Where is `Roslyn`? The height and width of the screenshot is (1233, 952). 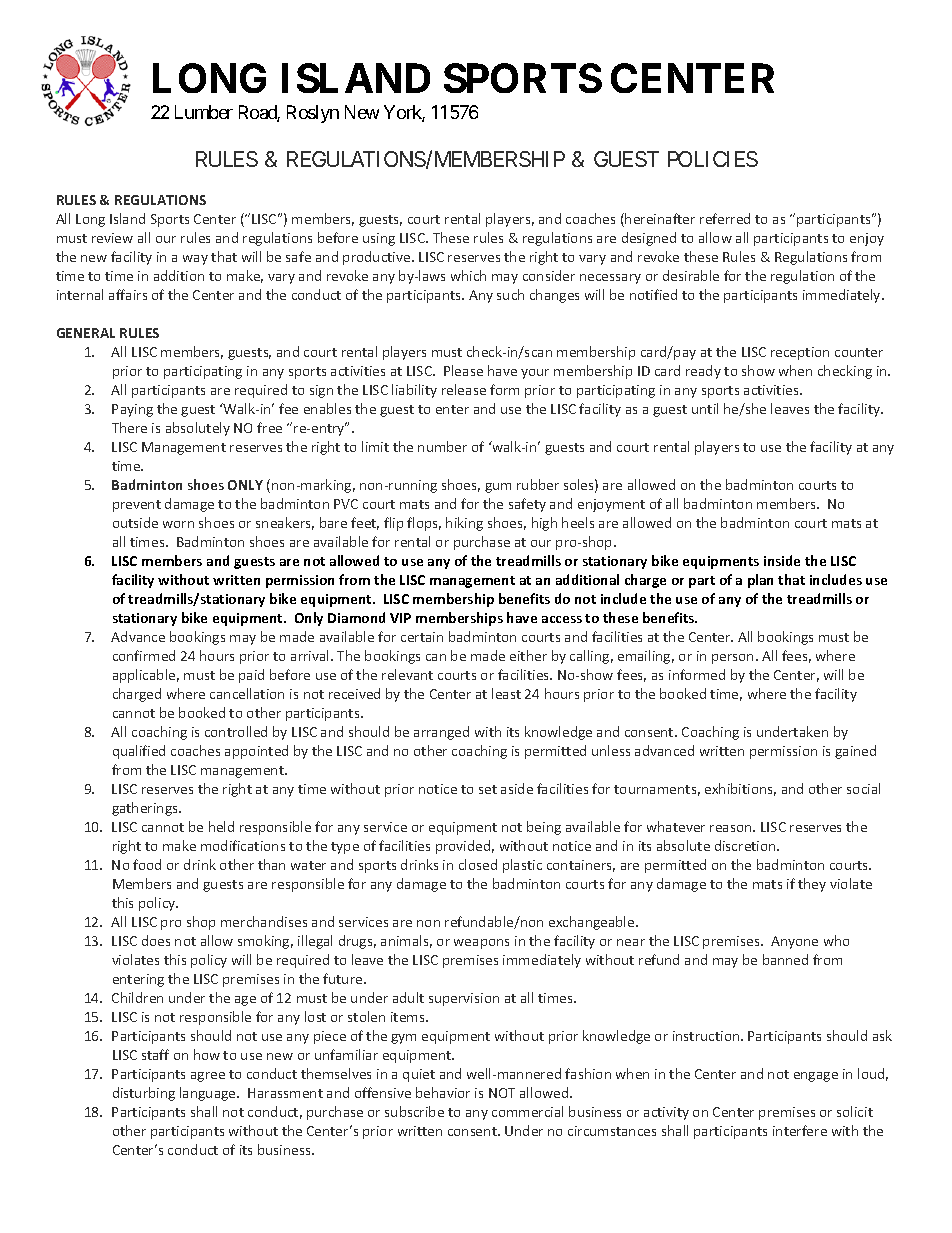 Roslyn is located at coordinates (313, 114).
